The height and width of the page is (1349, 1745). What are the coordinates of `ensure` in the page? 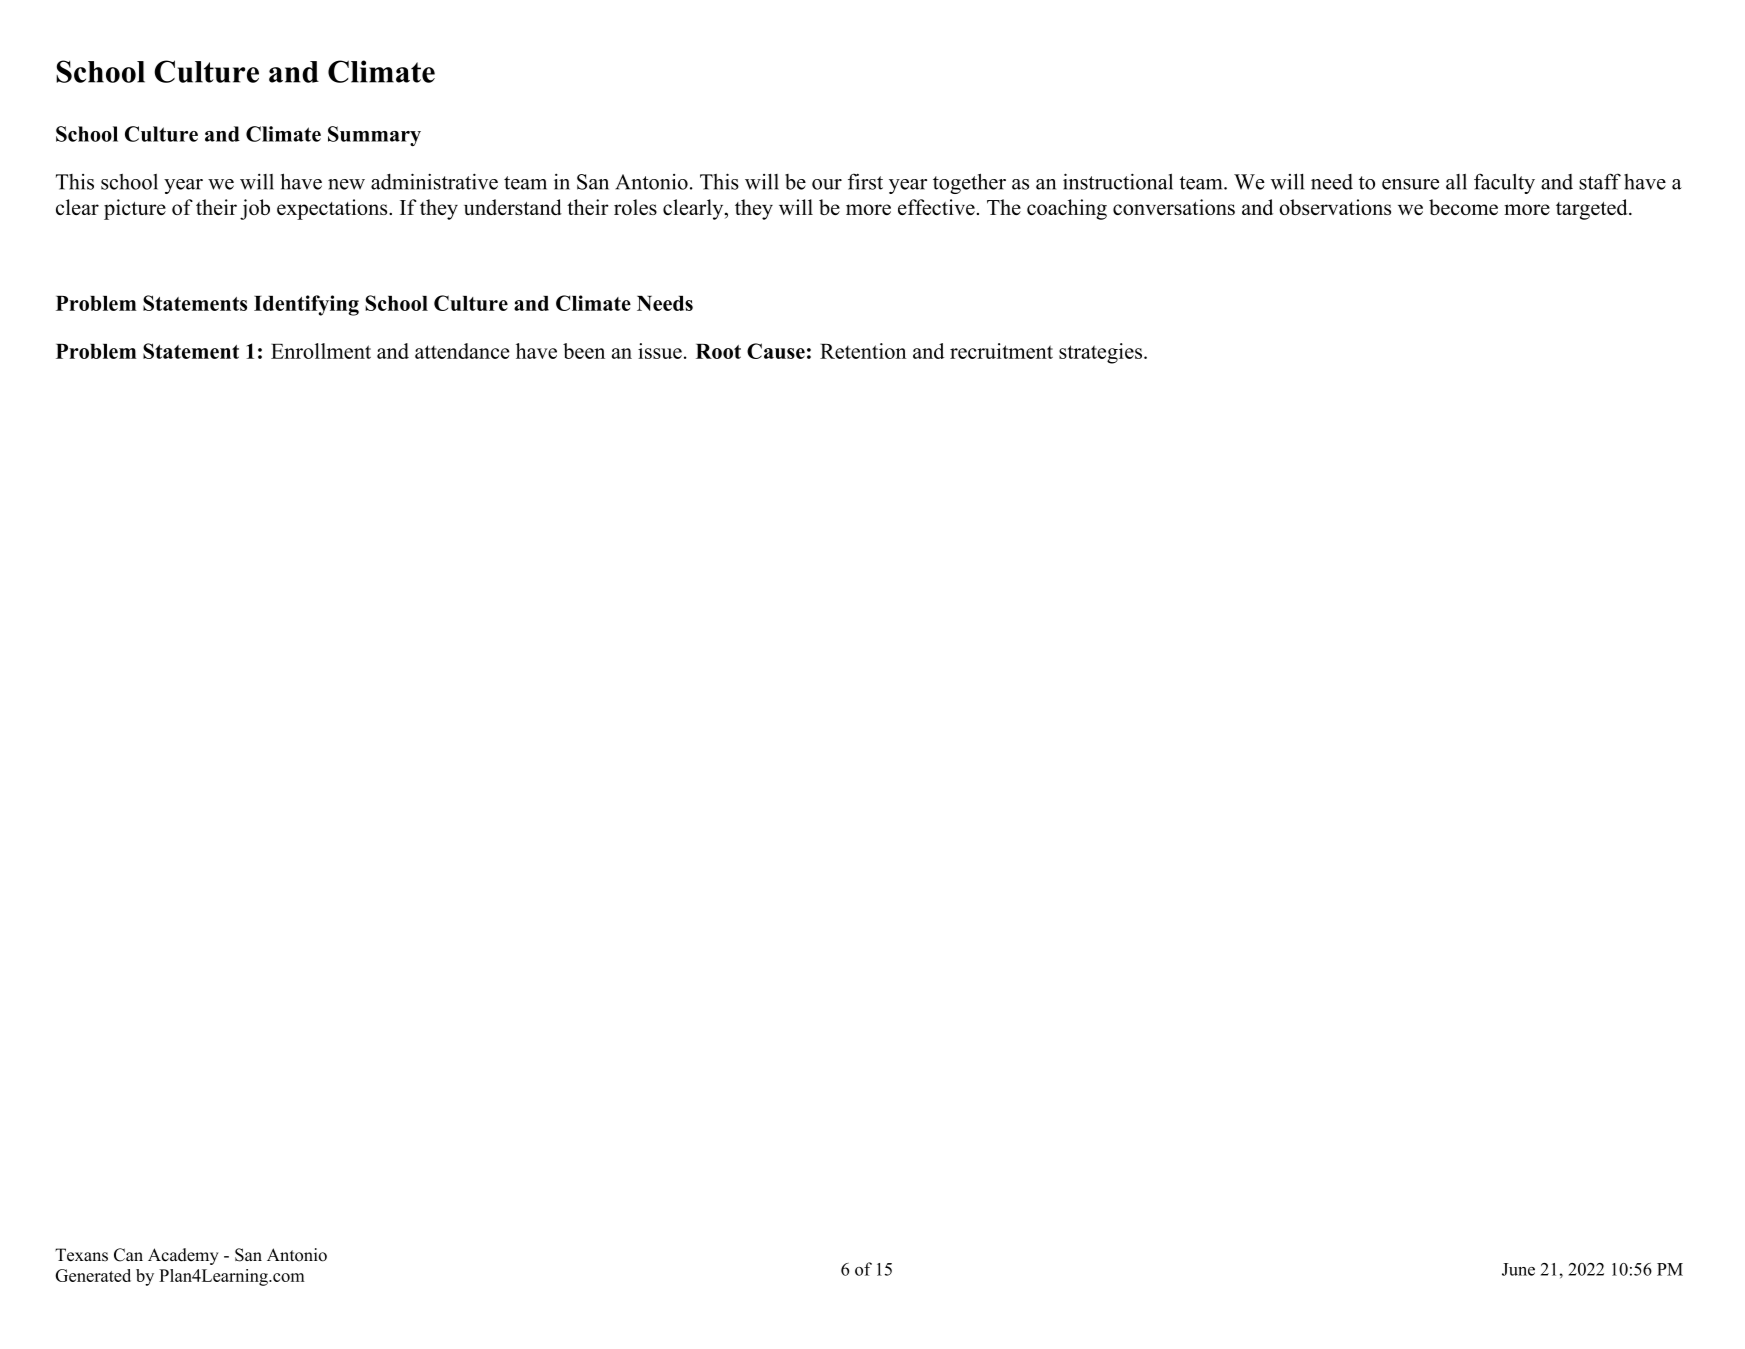 It's located at (1410, 184).
